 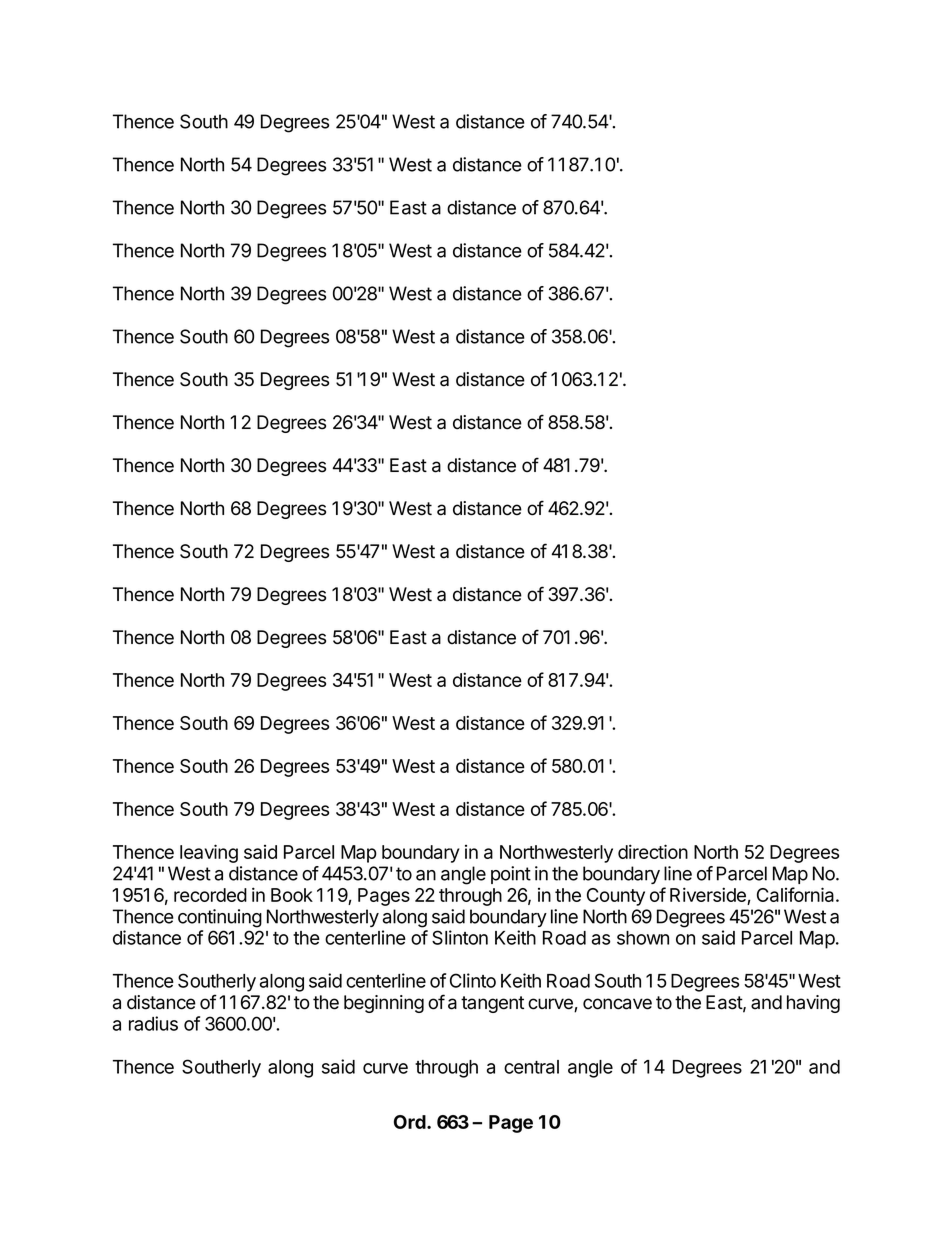 What do you see at coordinates (220, 918) in the screenshot?
I see `continuing` at bounding box center [220, 918].
